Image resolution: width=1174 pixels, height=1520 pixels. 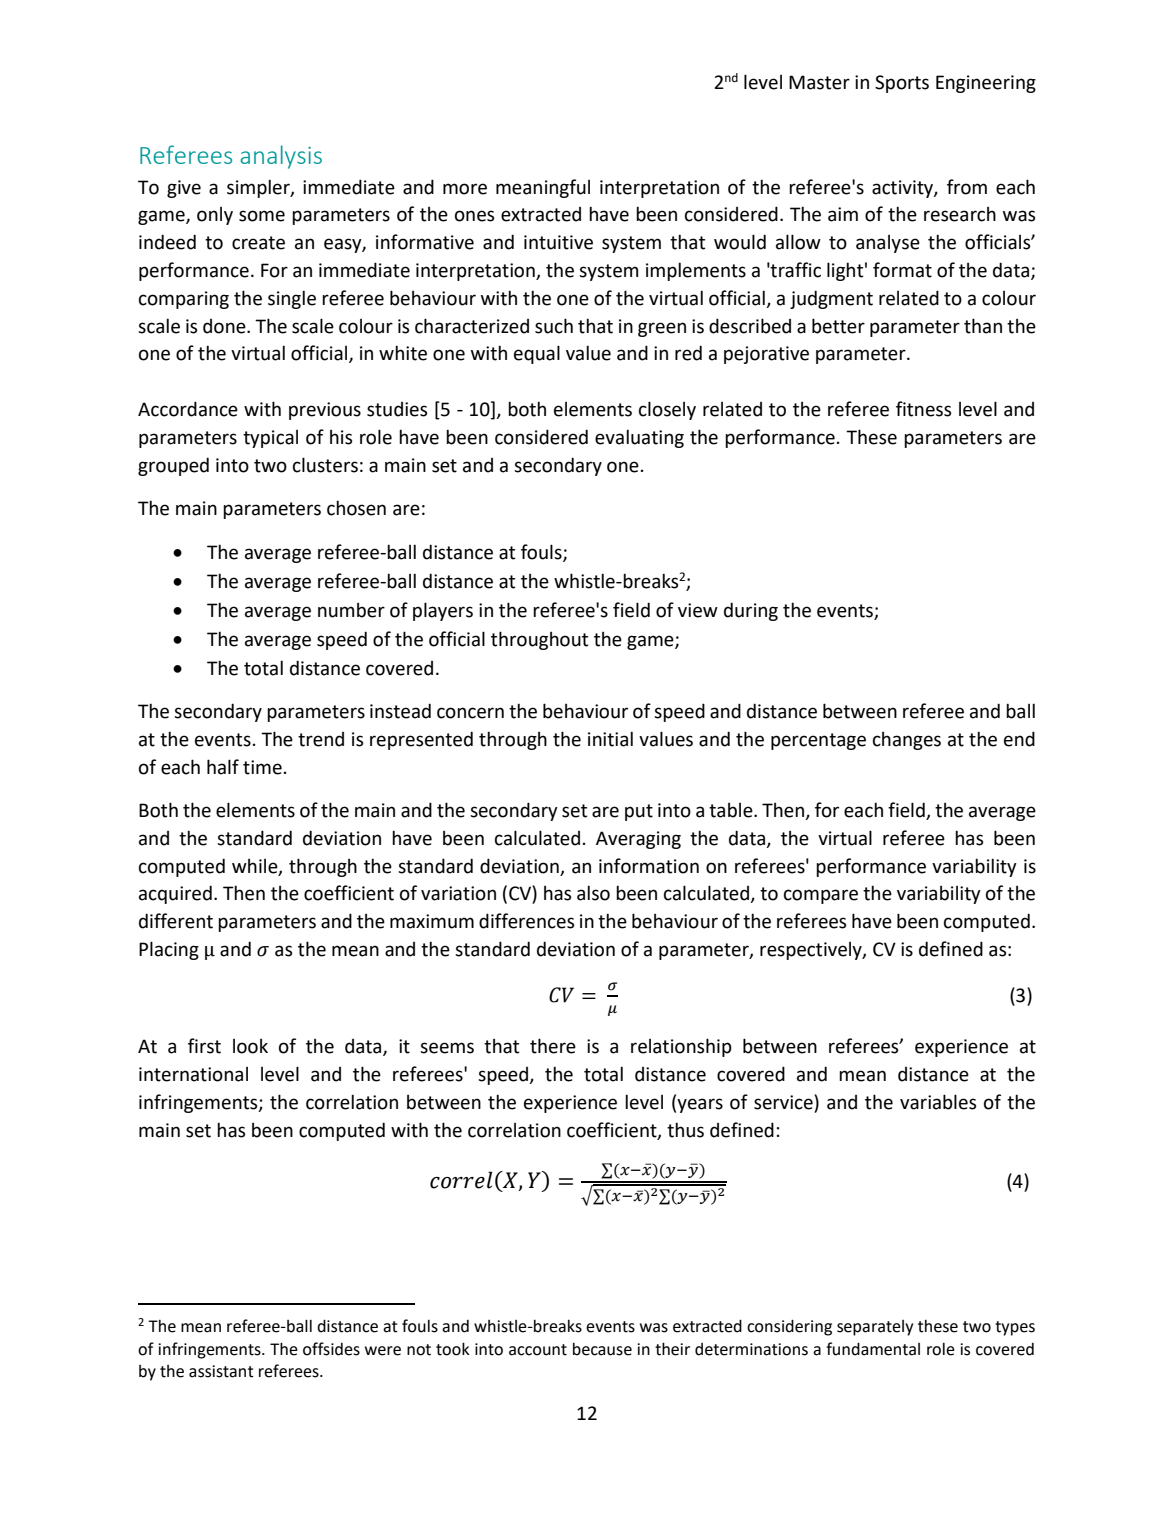 What do you see at coordinates (602, 1349) in the screenshot?
I see `because` at bounding box center [602, 1349].
